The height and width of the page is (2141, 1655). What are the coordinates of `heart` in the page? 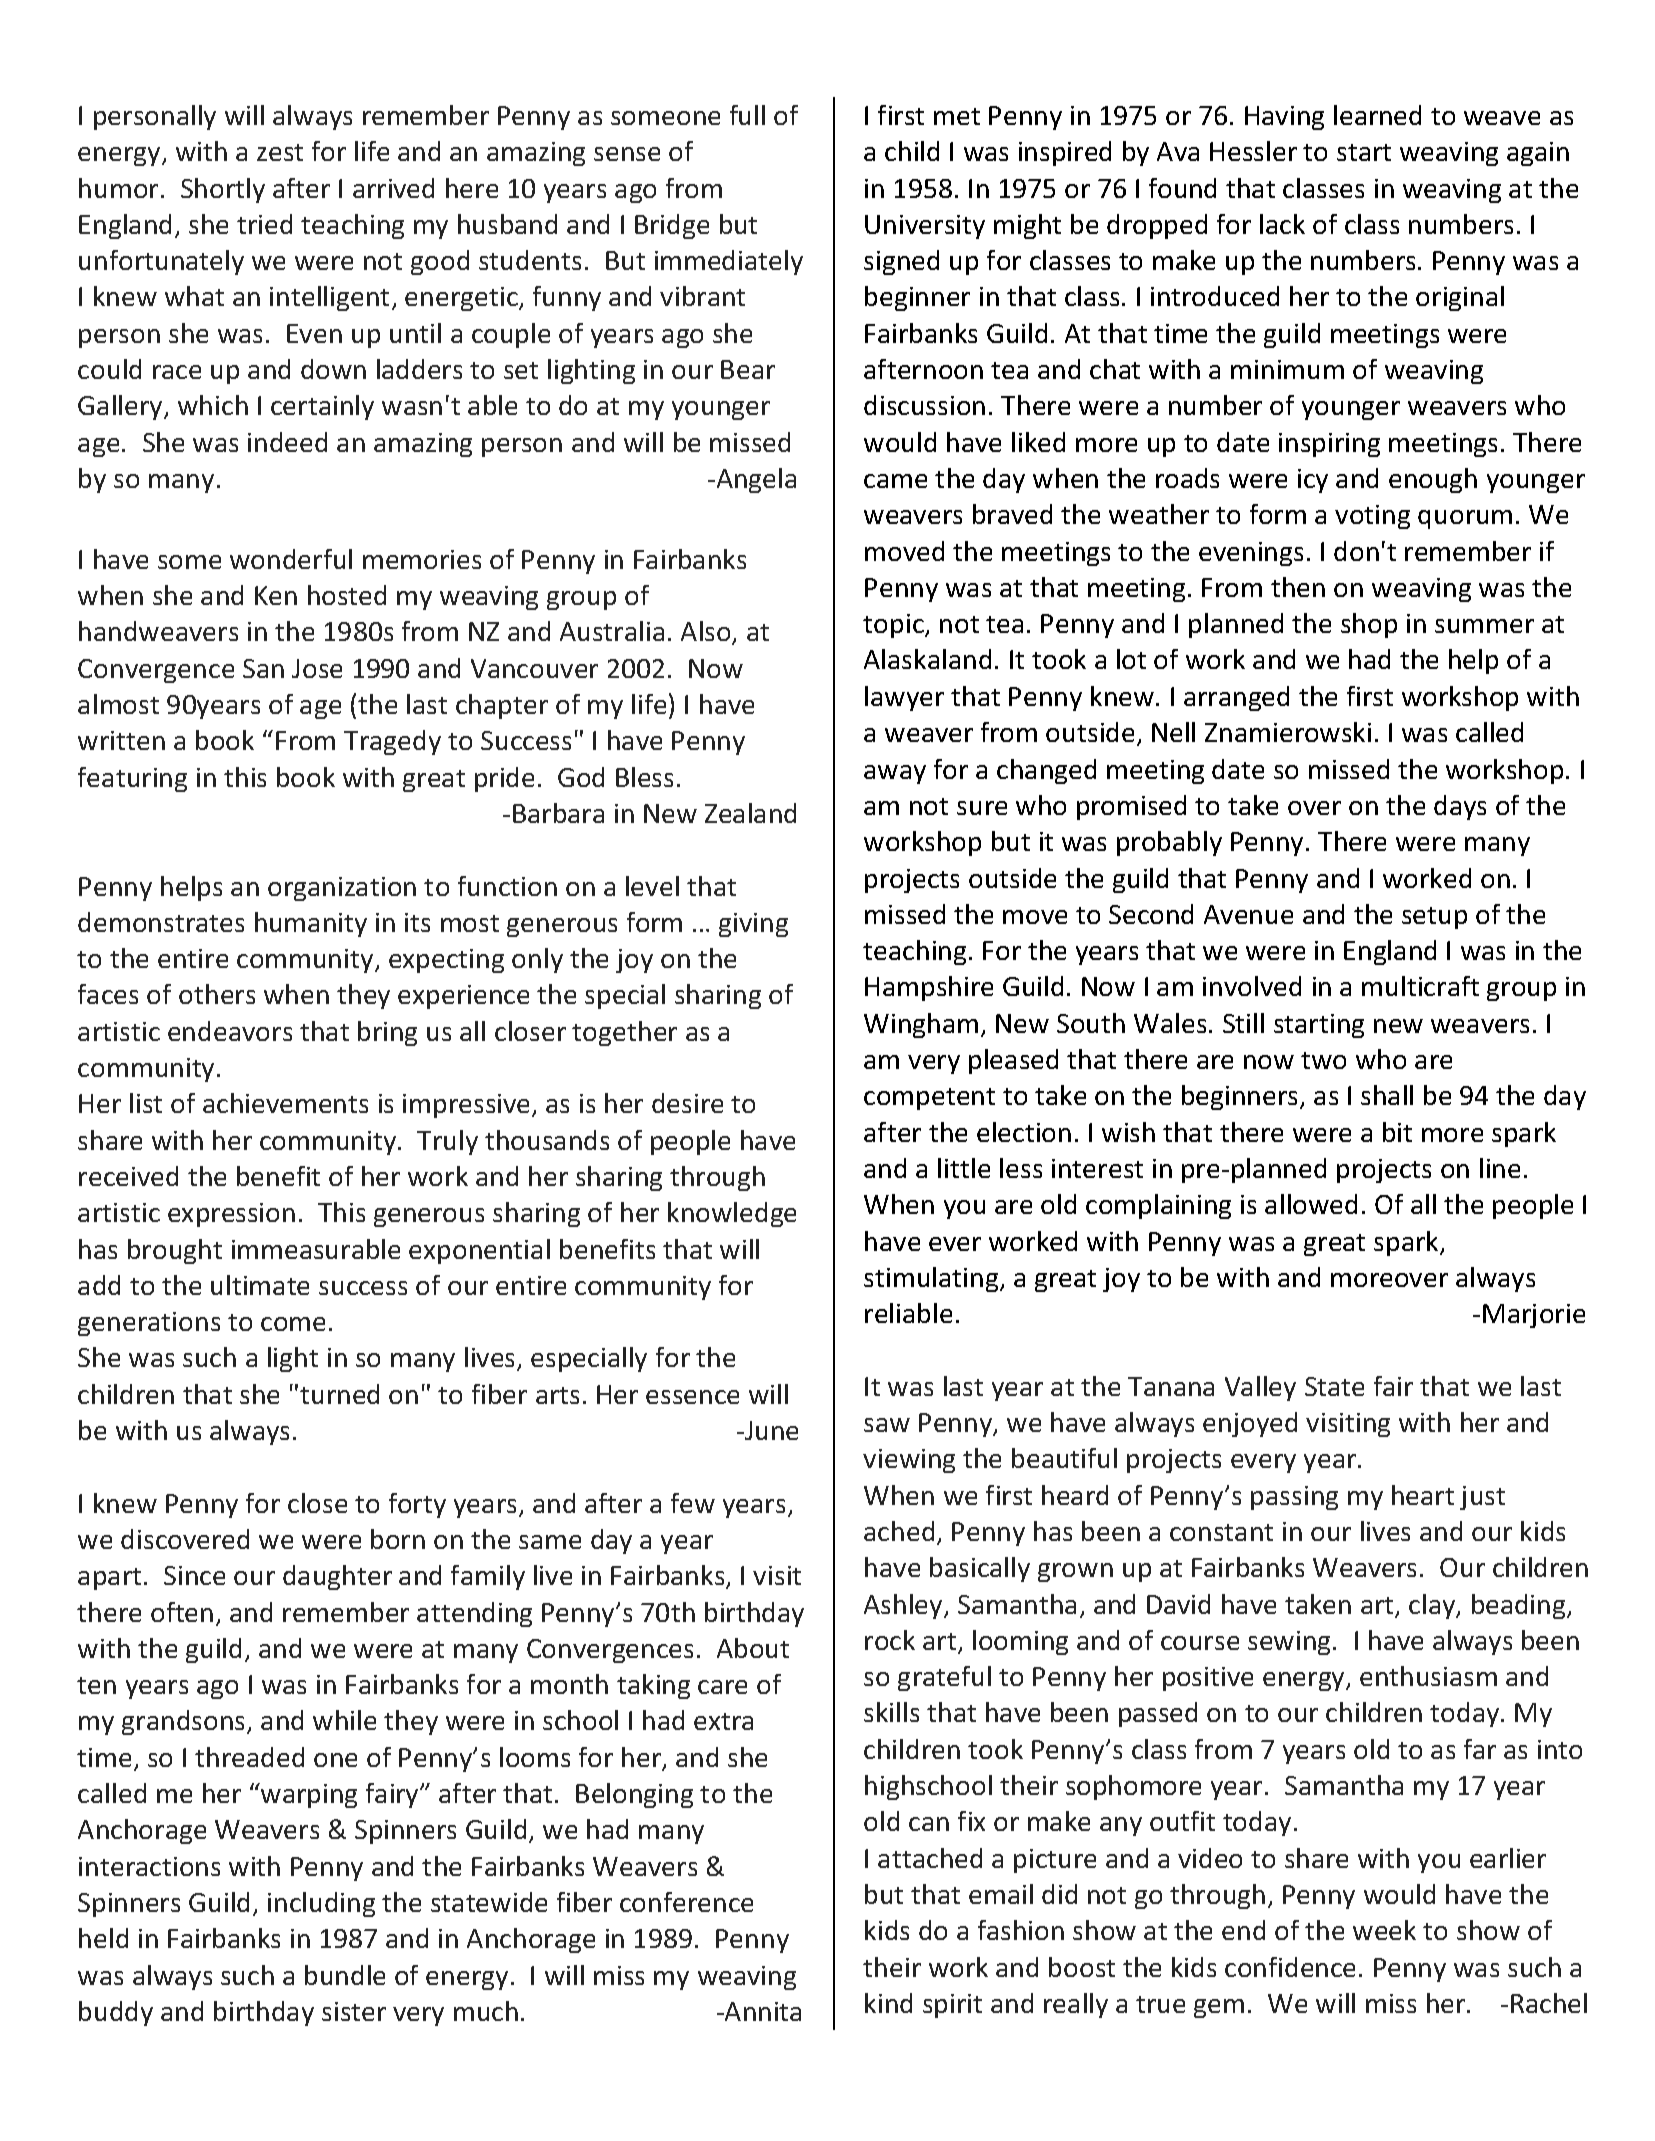 It's located at (1423, 1495).
